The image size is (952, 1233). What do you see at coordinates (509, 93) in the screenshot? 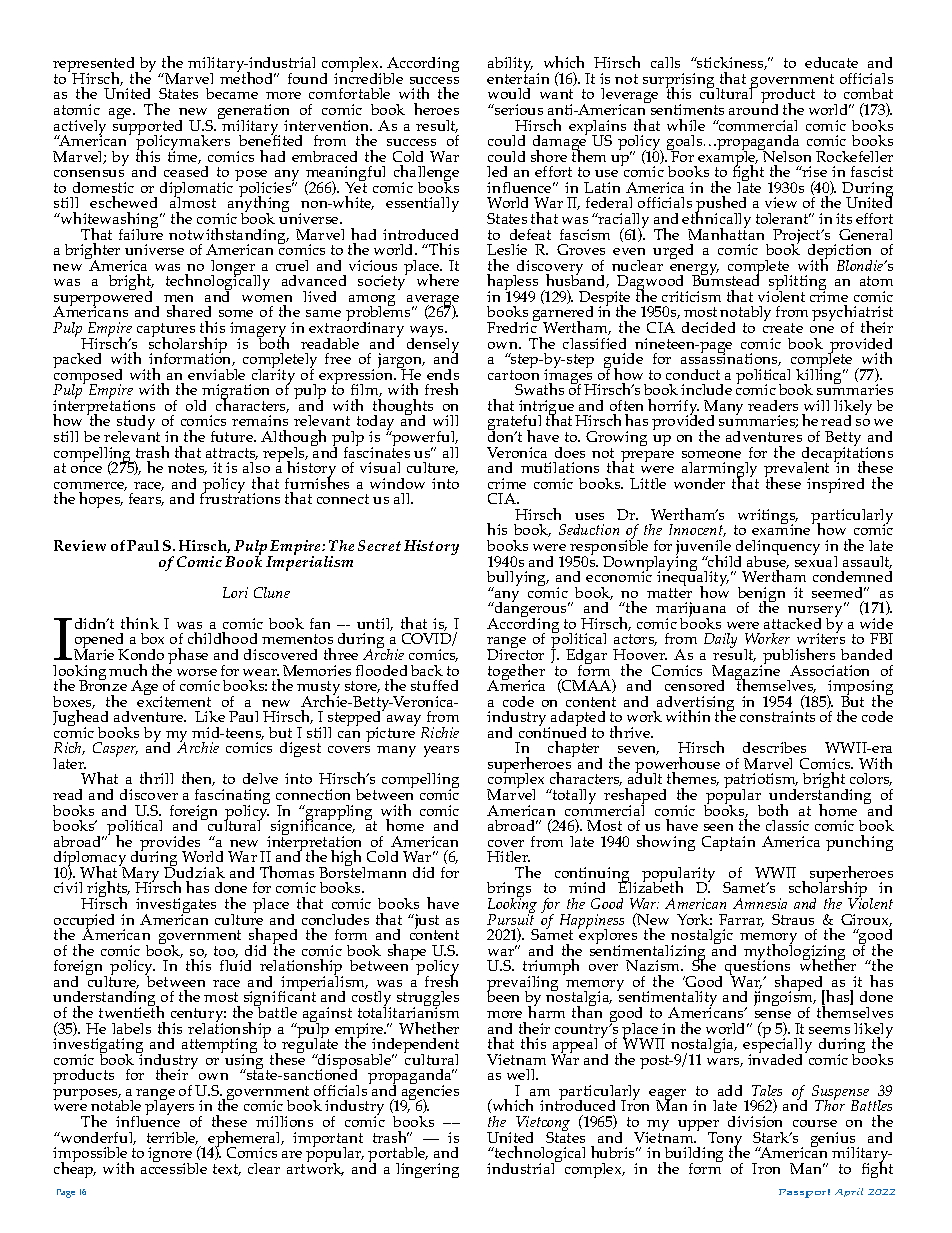
I see `would` at bounding box center [509, 93].
